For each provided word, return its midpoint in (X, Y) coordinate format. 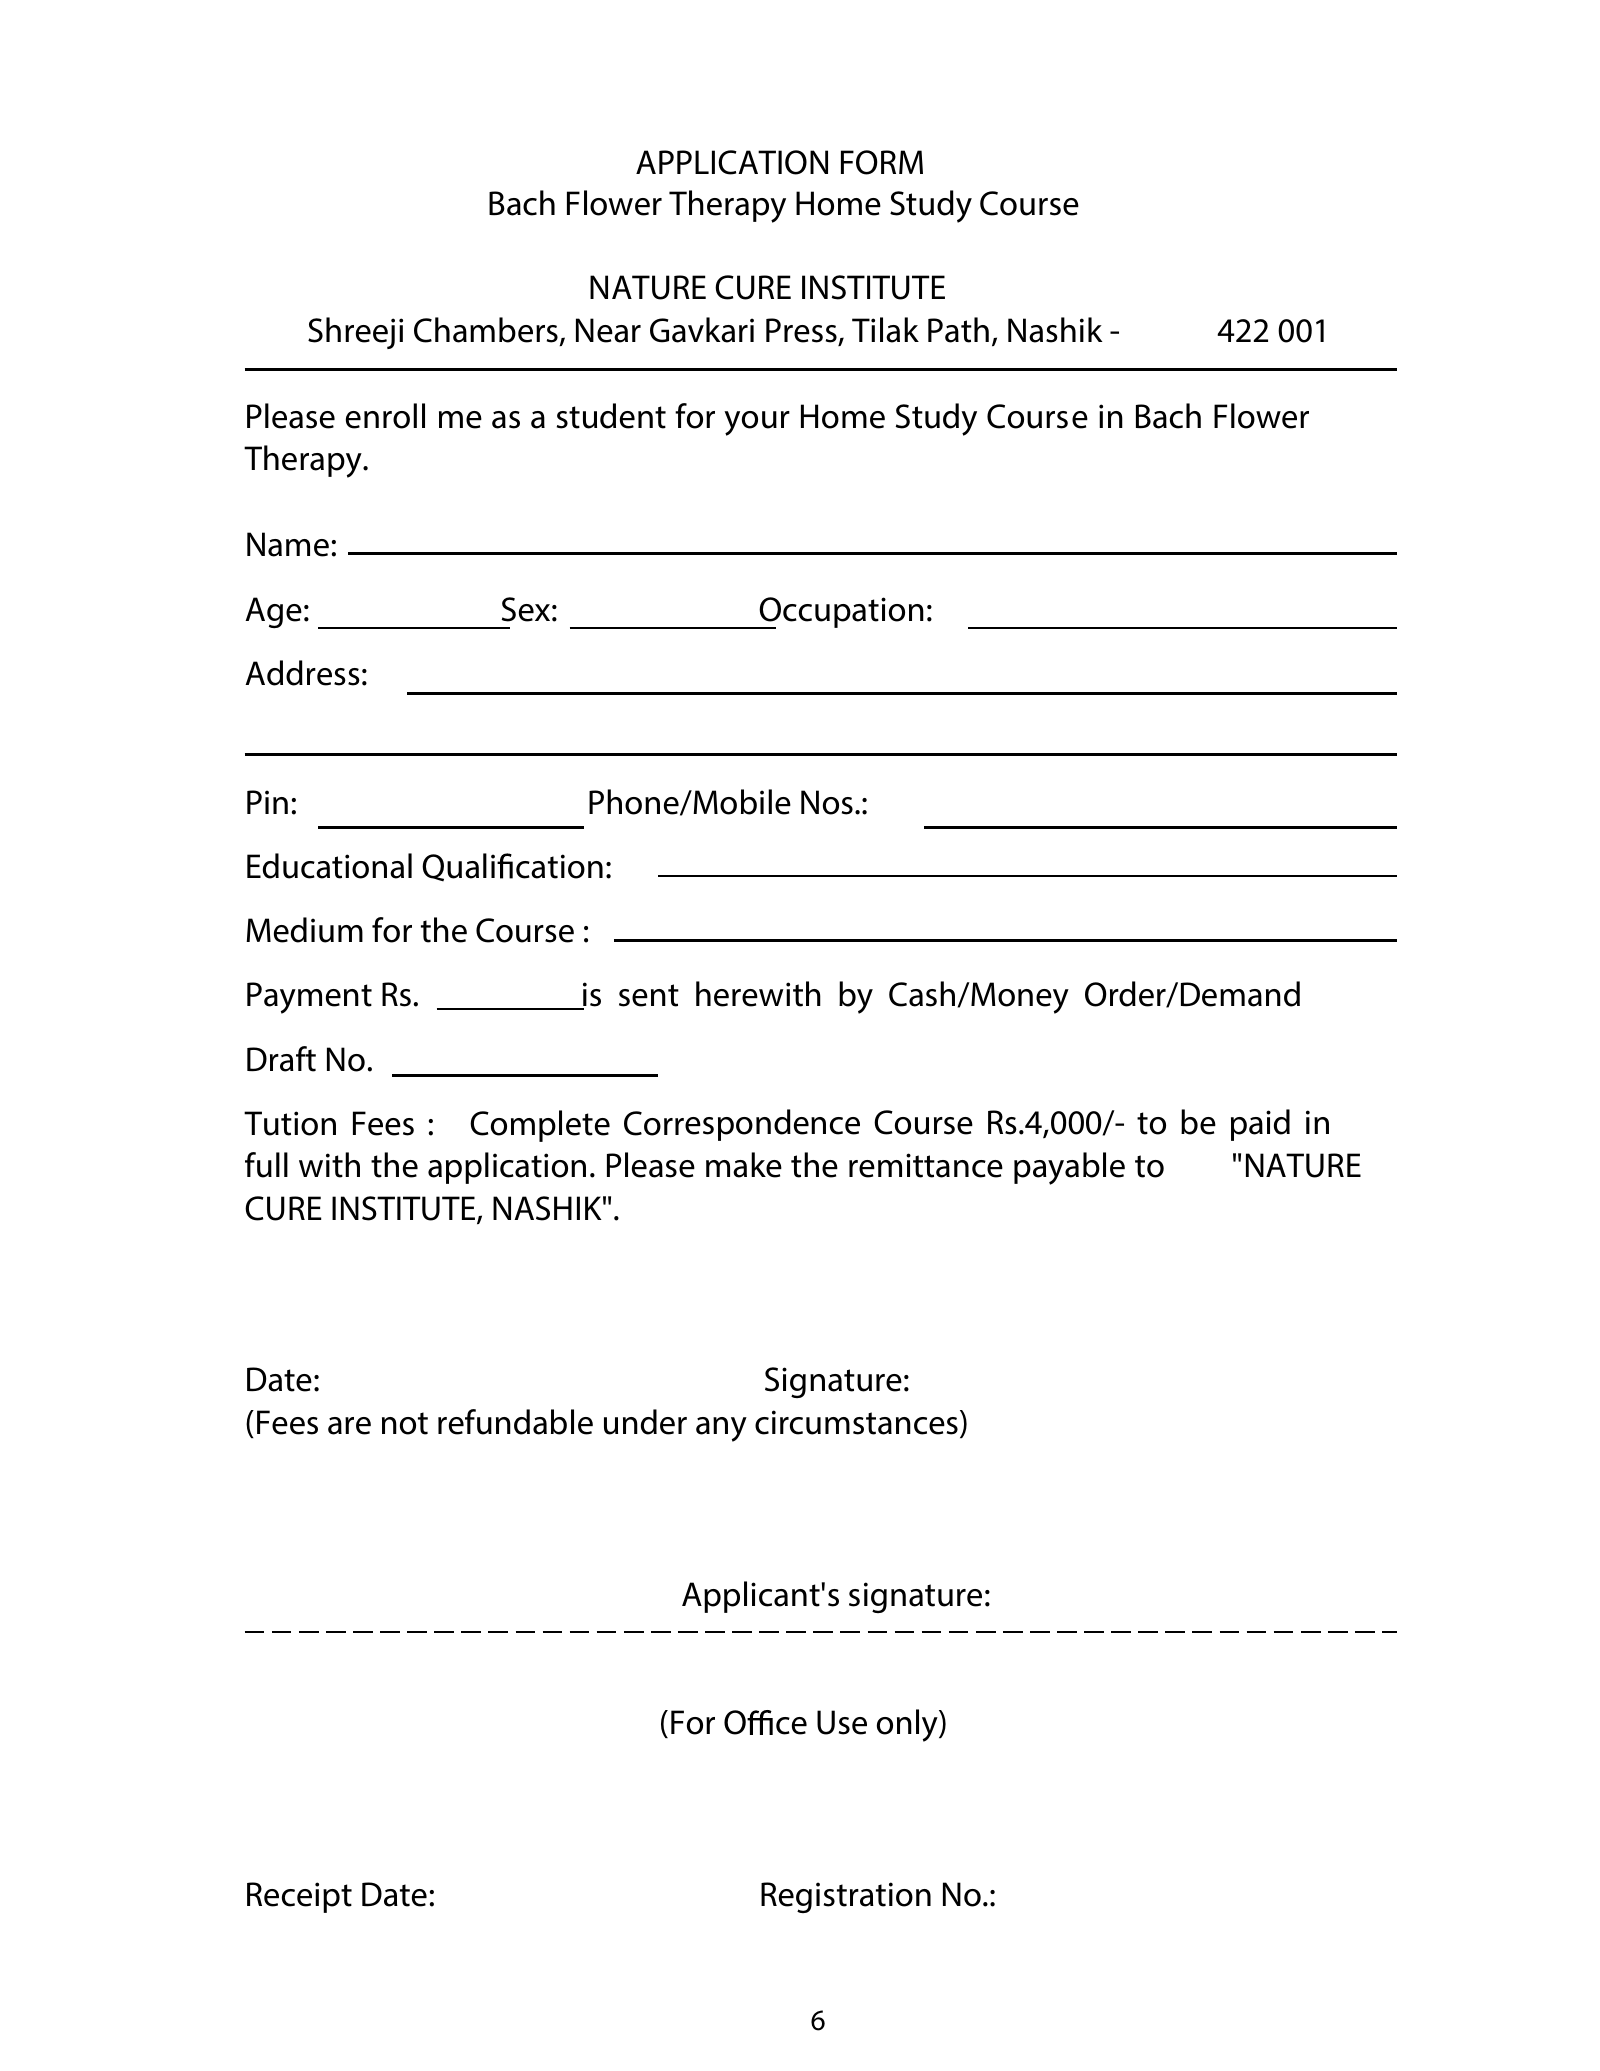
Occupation (840, 613)
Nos (827, 802)
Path (958, 330)
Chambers (486, 330)
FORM (882, 162)
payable (1069, 1168)
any (721, 1429)
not (405, 1423)
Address (302, 673)
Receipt (299, 1897)
